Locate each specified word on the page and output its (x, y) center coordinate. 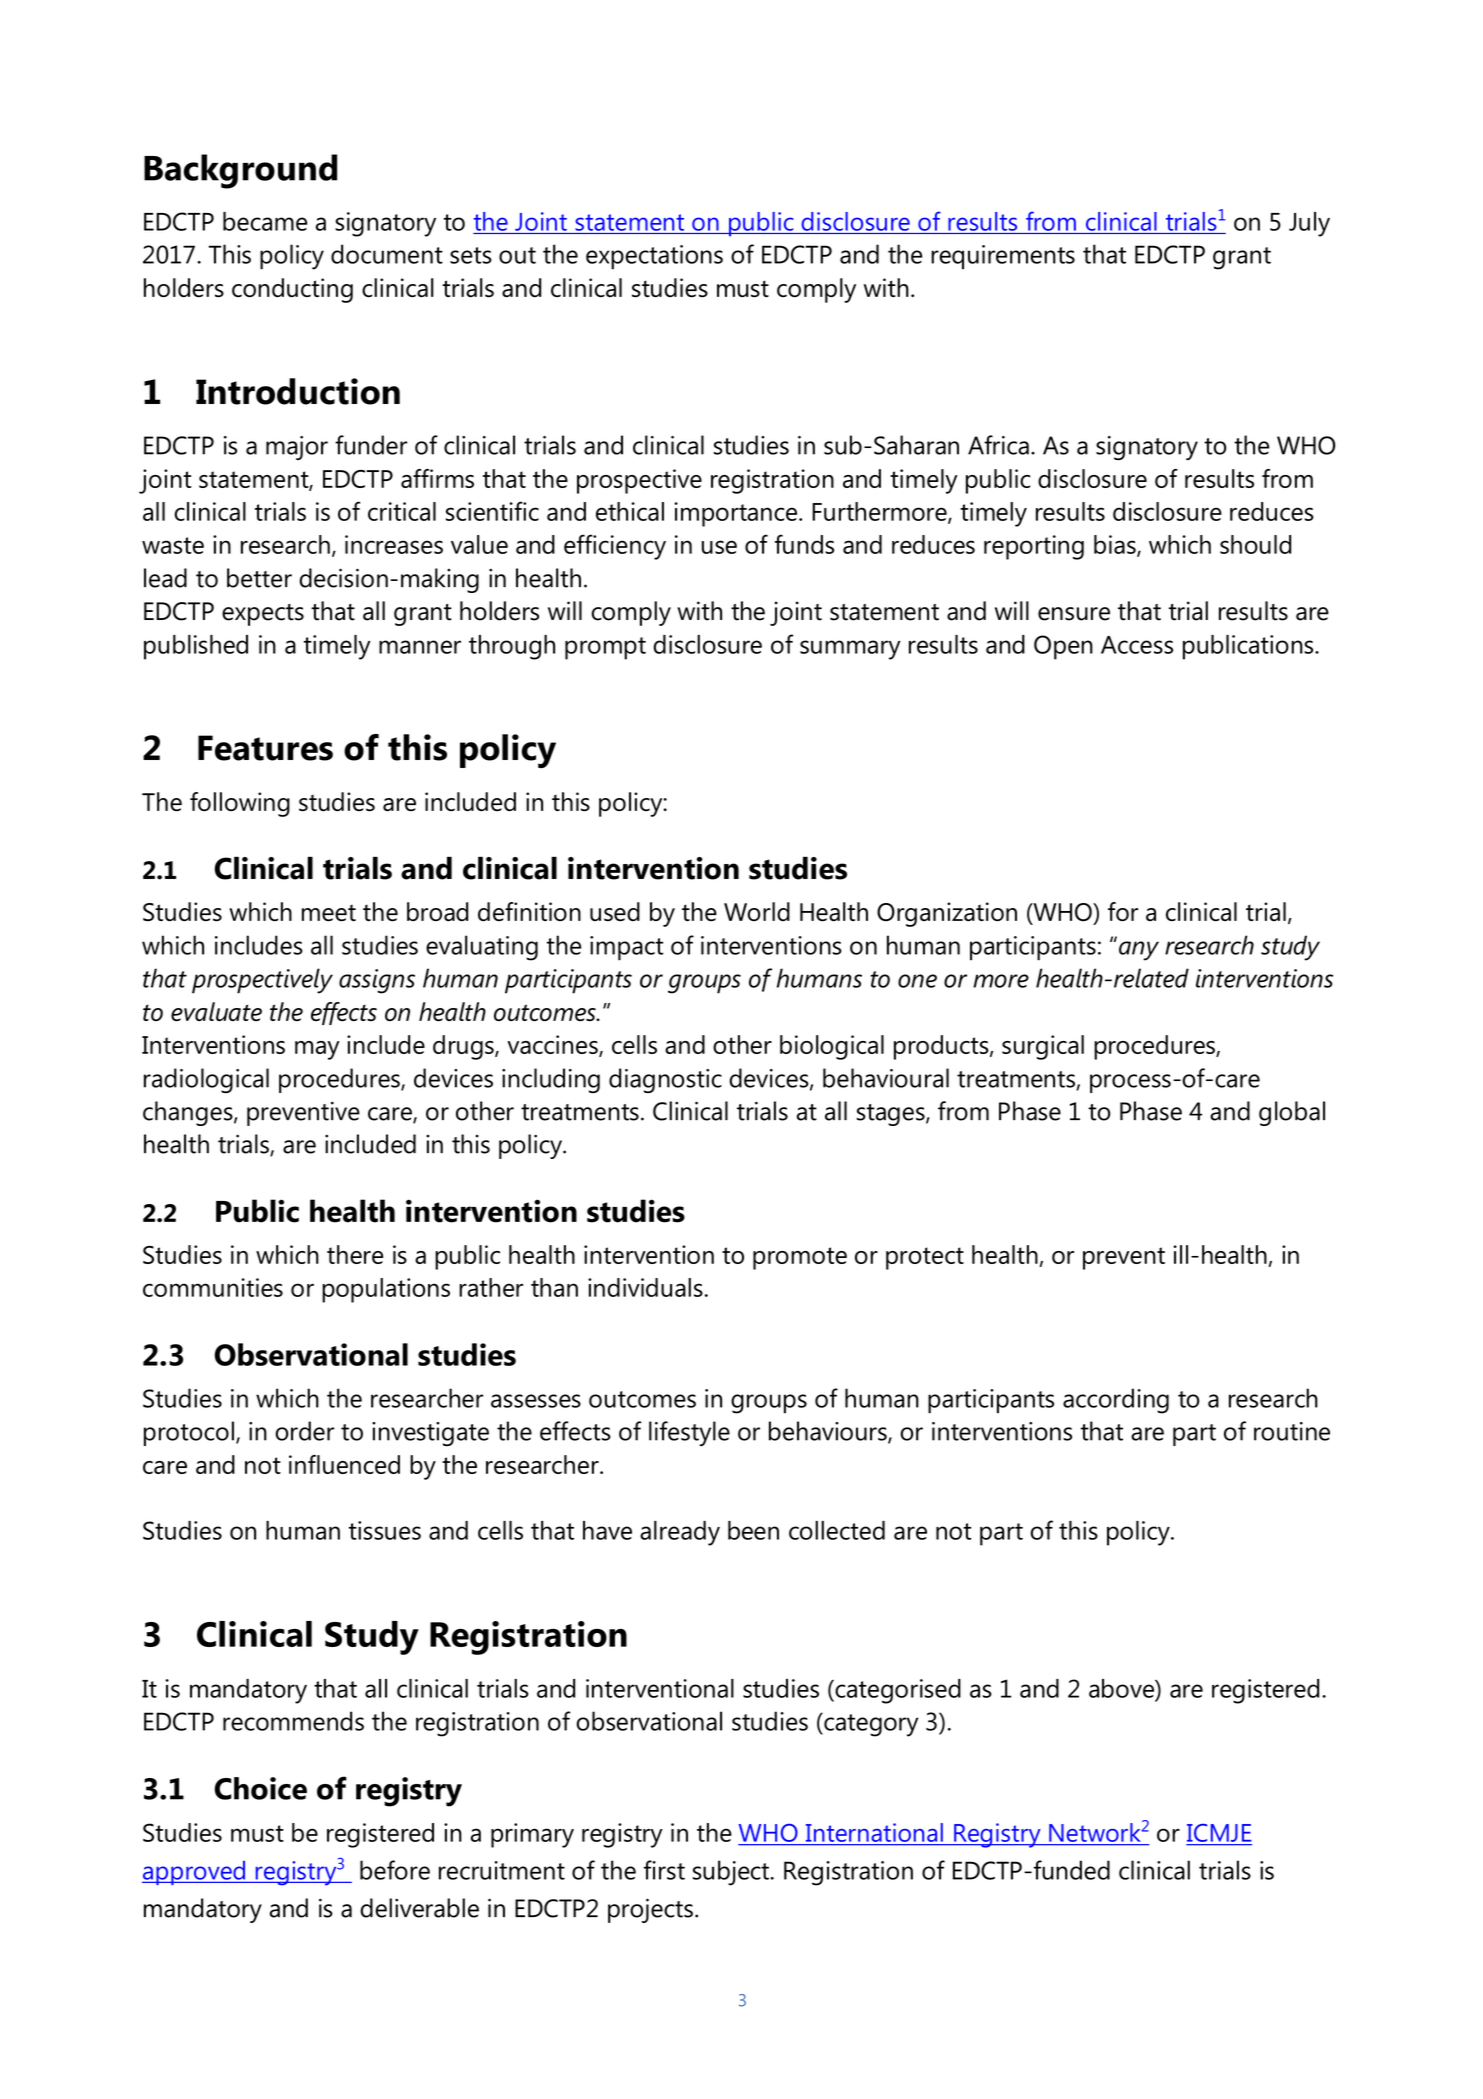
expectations (654, 257)
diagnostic (665, 1080)
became (265, 221)
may (317, 1050)
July (1309, 224)
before (395, 1870)
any (1139, 951)
